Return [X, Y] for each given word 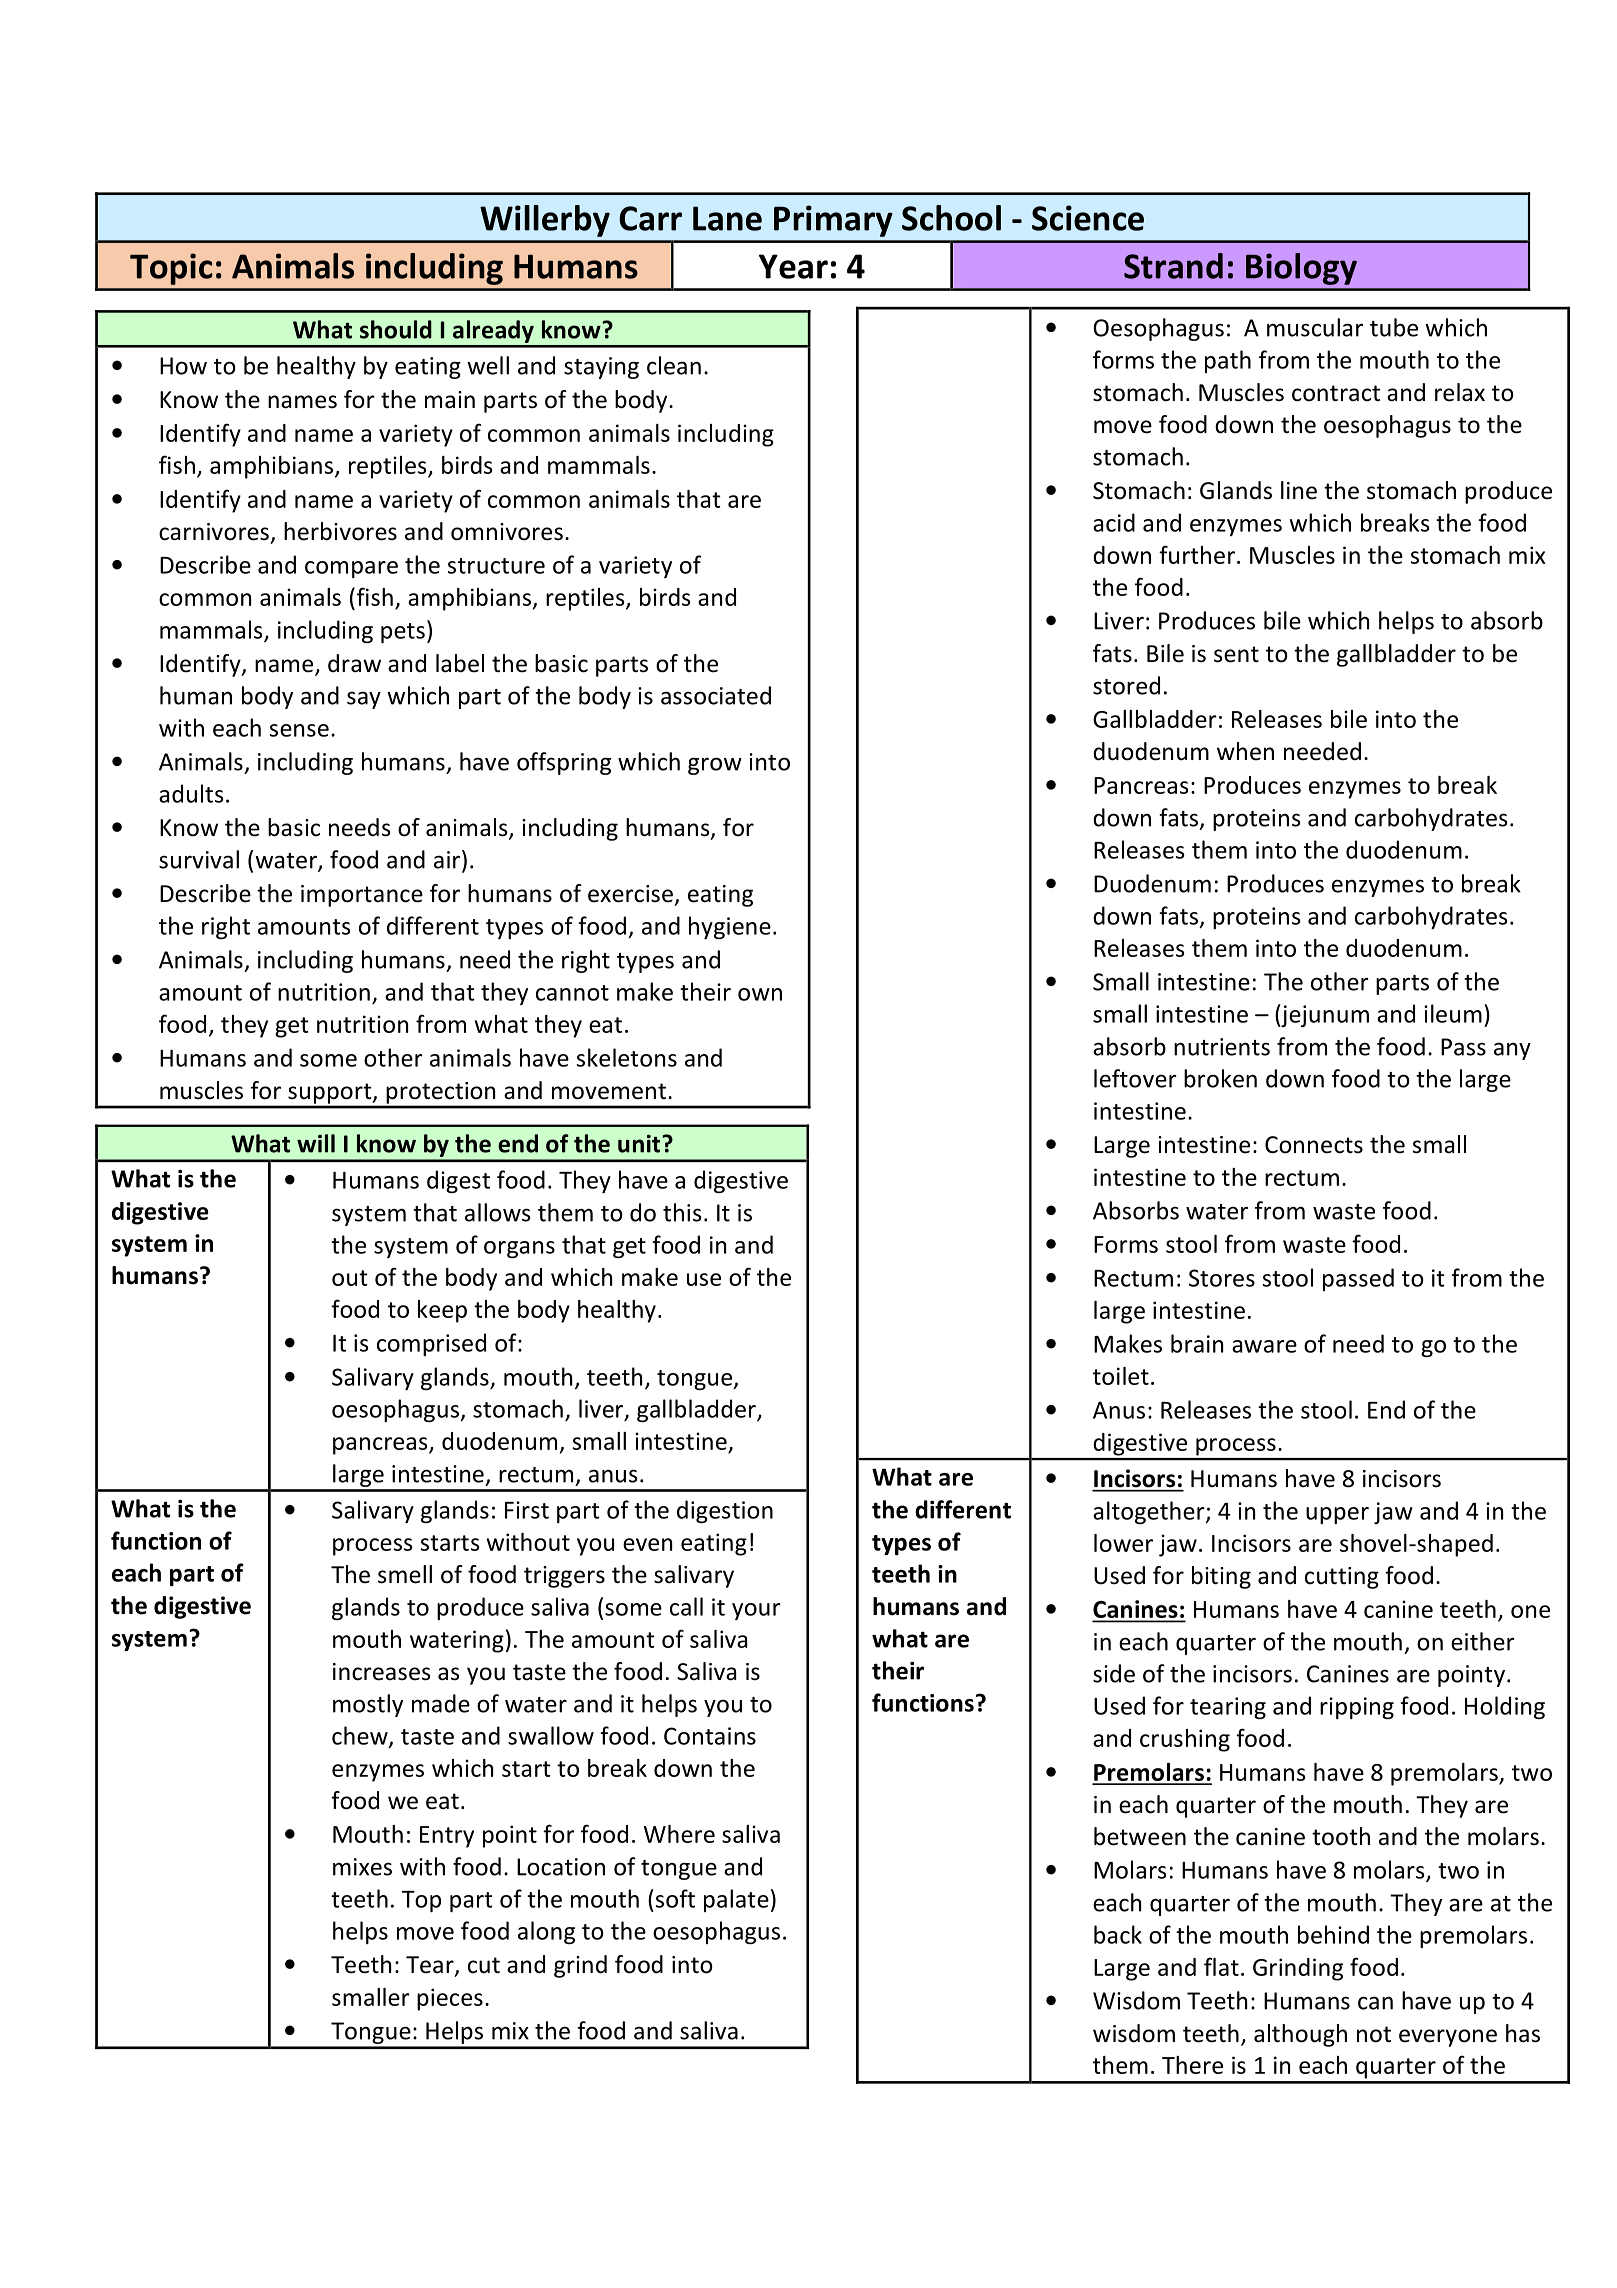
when [1245, 751]
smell [405, 1574]
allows [497, 1212]
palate [736, 1900]
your [756, 1611]
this [682, 1212]
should [396, 329]
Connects [1314, 1145]
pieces [450, 1999]
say [364, 700]
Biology [1301, 269]
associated [716, 695]
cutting [1342, 1578]
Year [793, 266]
